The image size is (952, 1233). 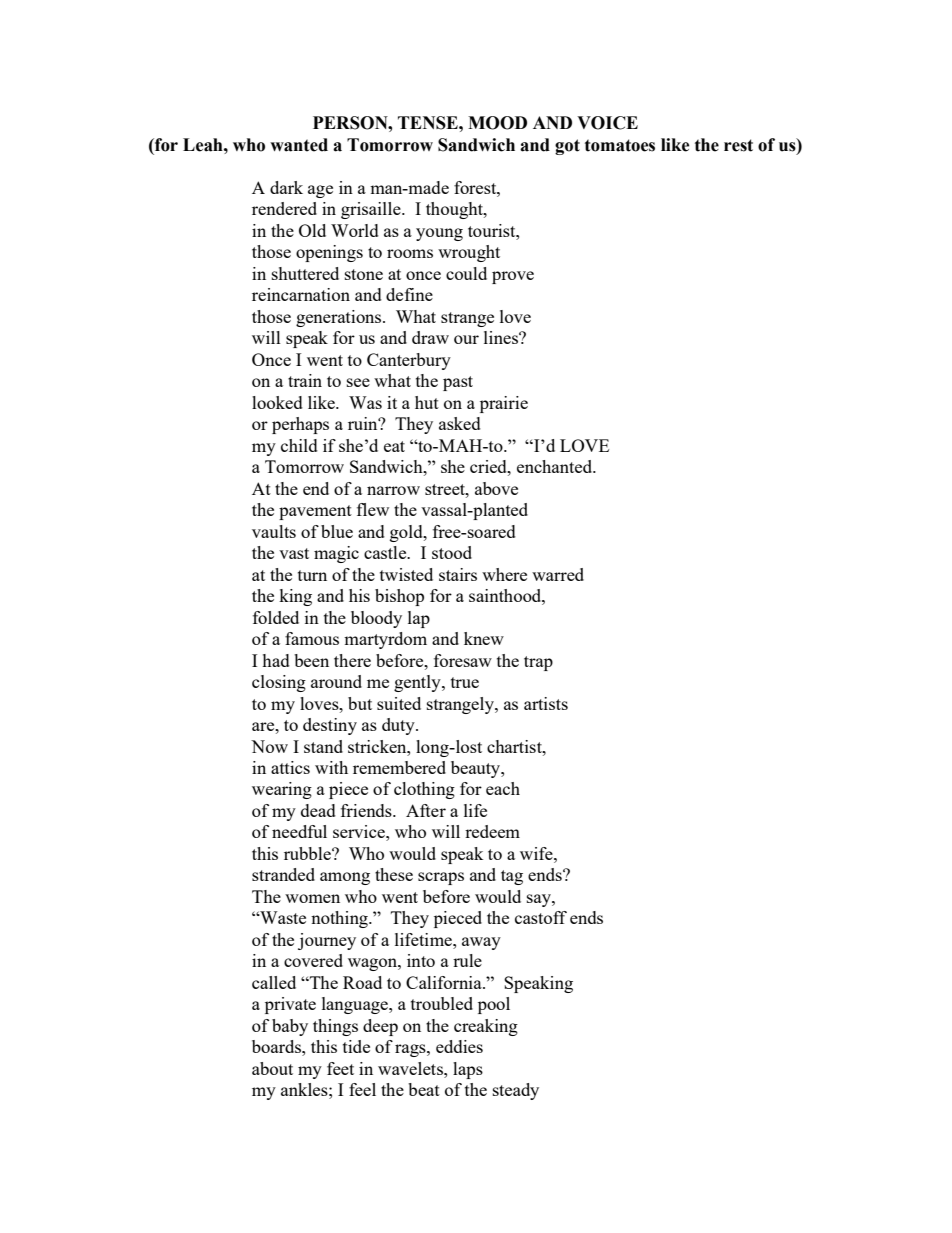 What do you see at coordinates (516, 1091) in the page?
I see `steady` at bounding box center [516, 1091].
